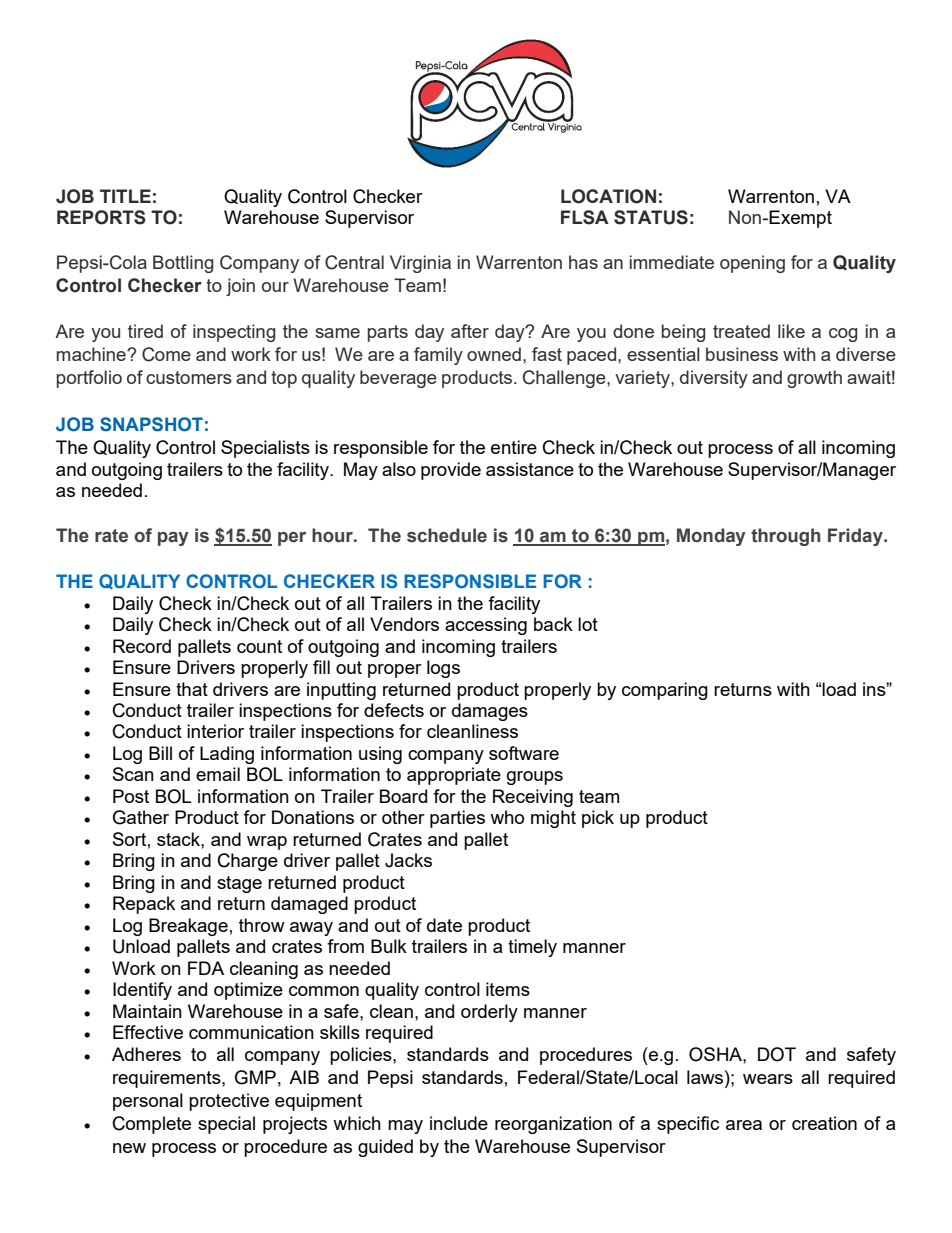  What do you see at coordinates (459, 1123) in the screenshot?
I see `include` at bounding box center [459, 1123].
